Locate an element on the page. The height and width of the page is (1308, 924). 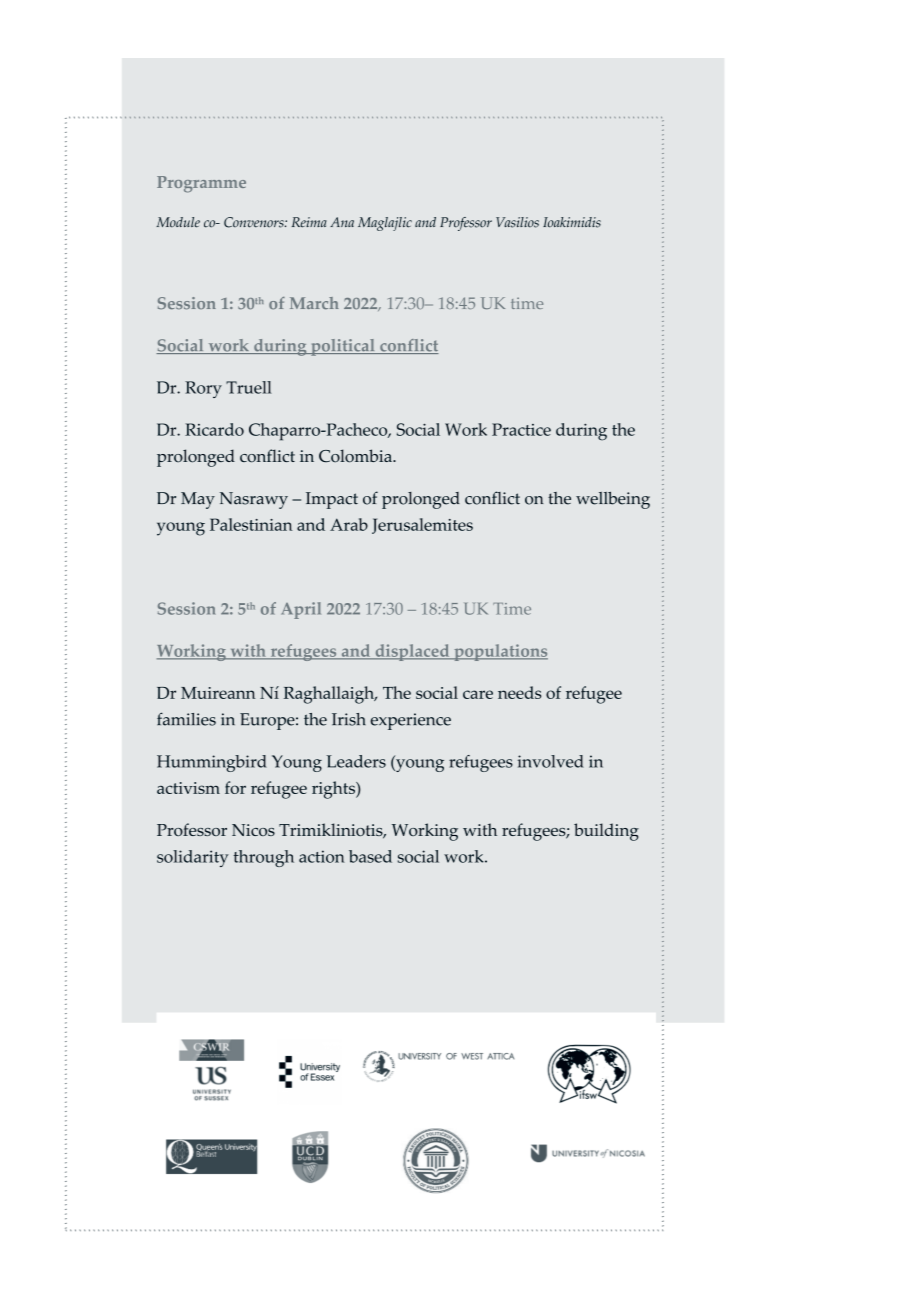
experience is located at coordinates (410, 721).
